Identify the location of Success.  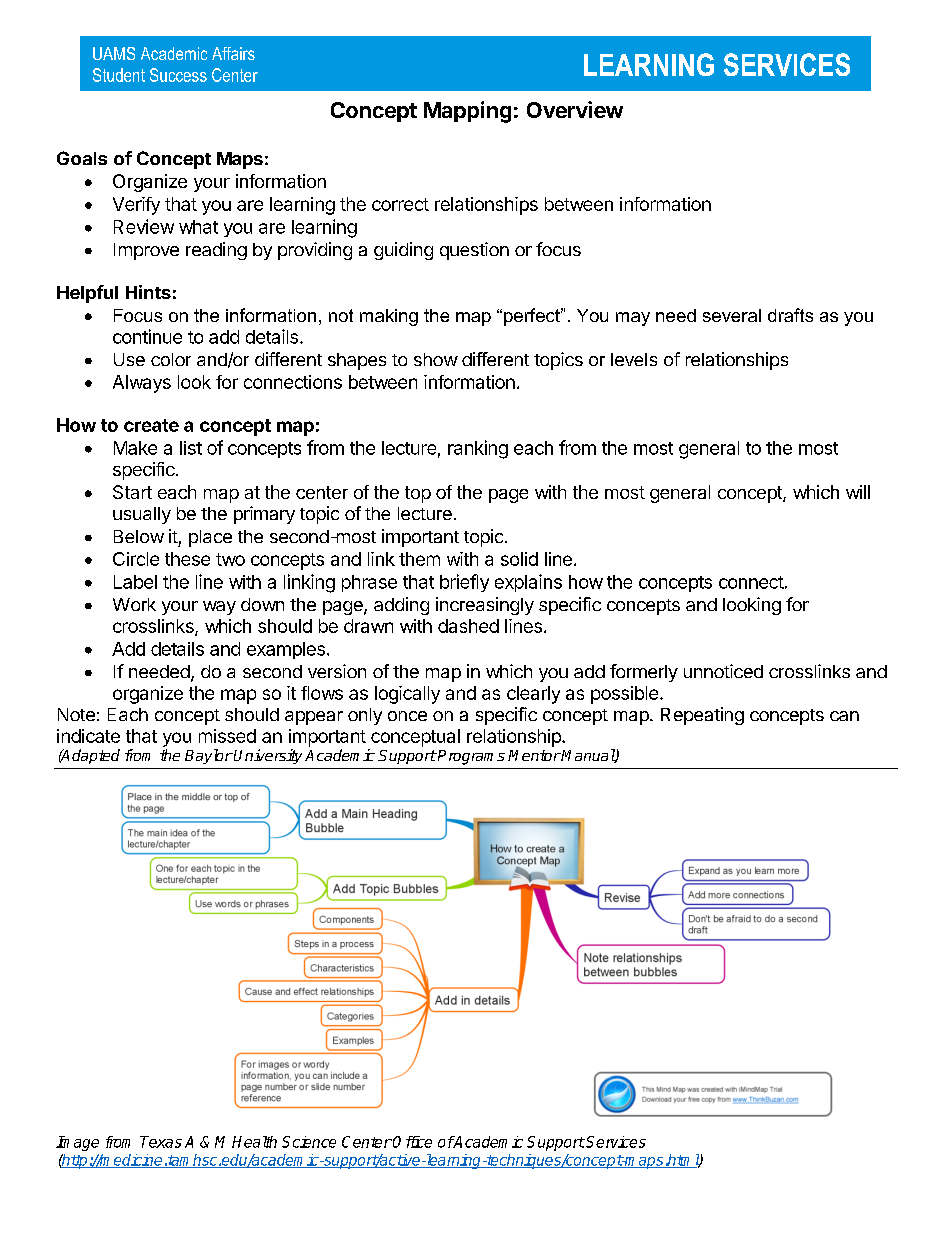
(178, 75).
